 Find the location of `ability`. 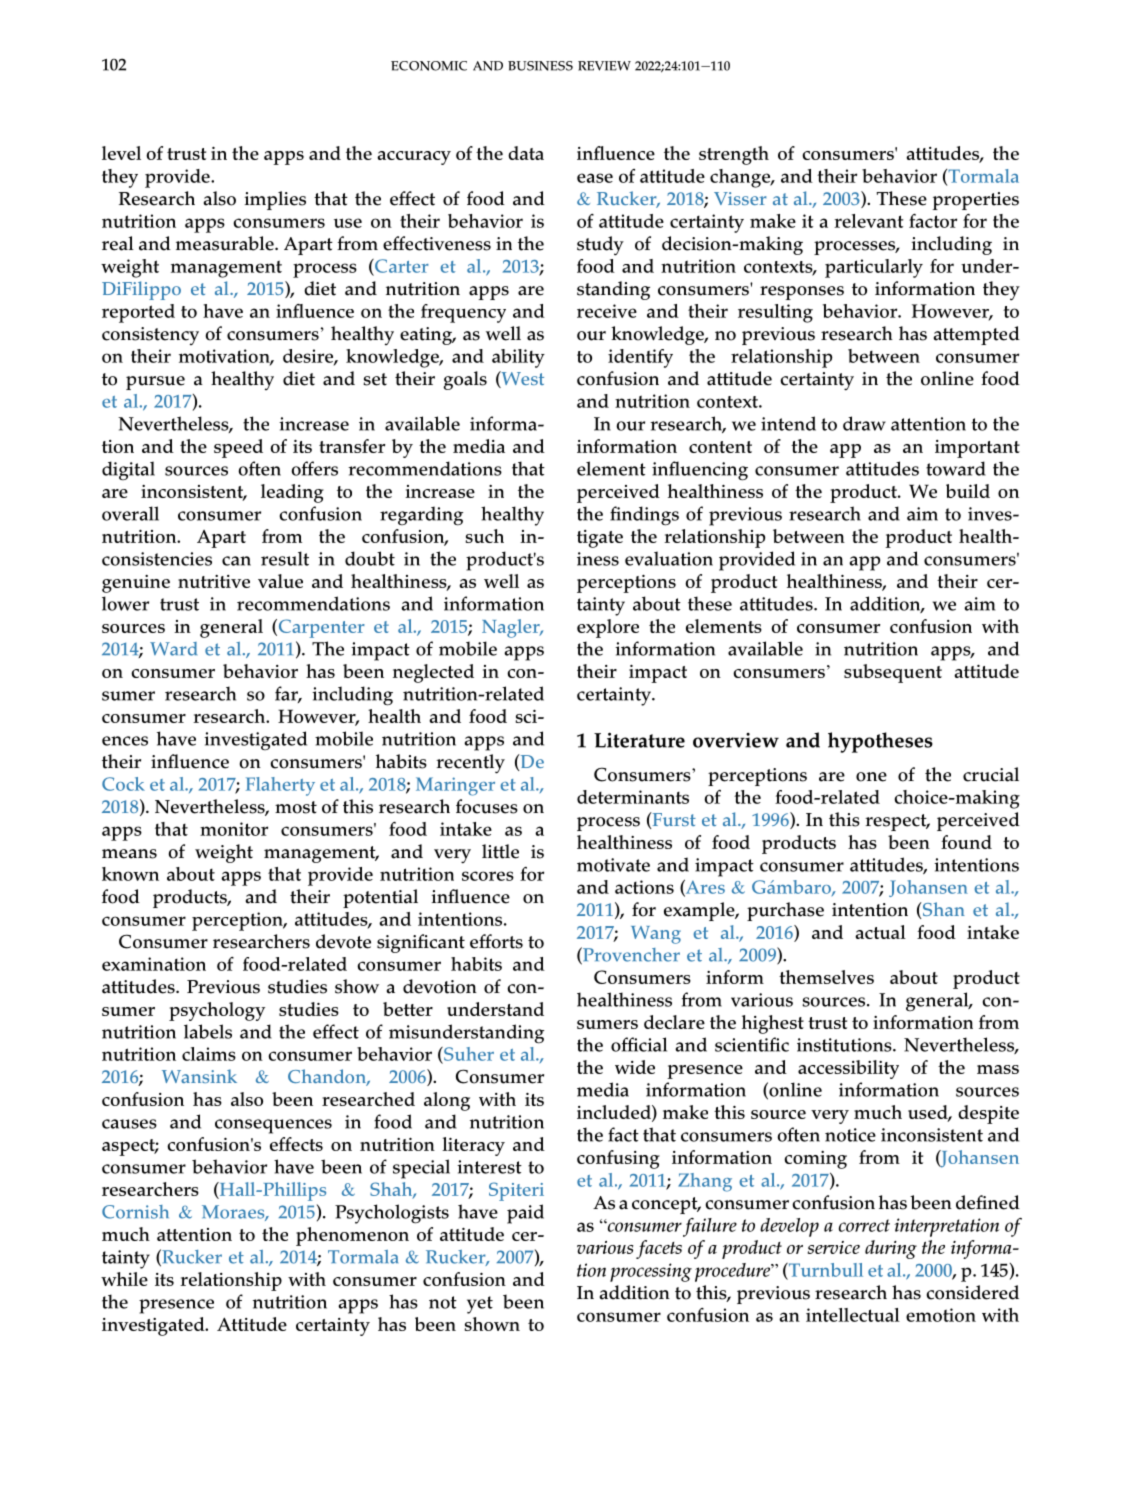

ability is located at coordinates (518, 358).
